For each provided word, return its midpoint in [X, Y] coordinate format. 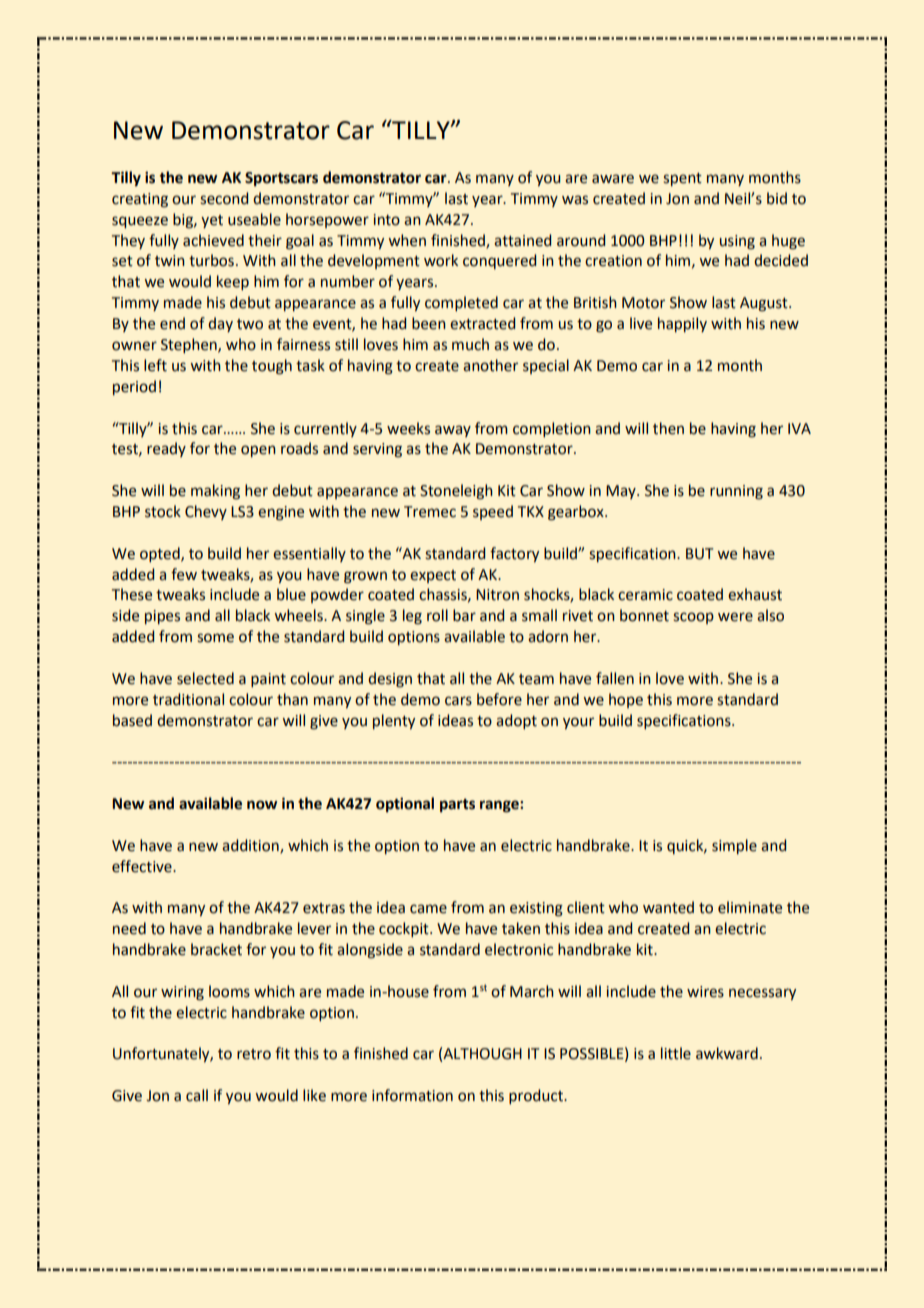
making [215, 492]
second [224, 198]
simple [734, 846]
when [407, 240]
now [262, 805]
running [736, 492]
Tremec [430, 512]
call [197, 1095]
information [412, 1095]
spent [682, 179]
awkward [727, 1053]
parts [457, 805]
